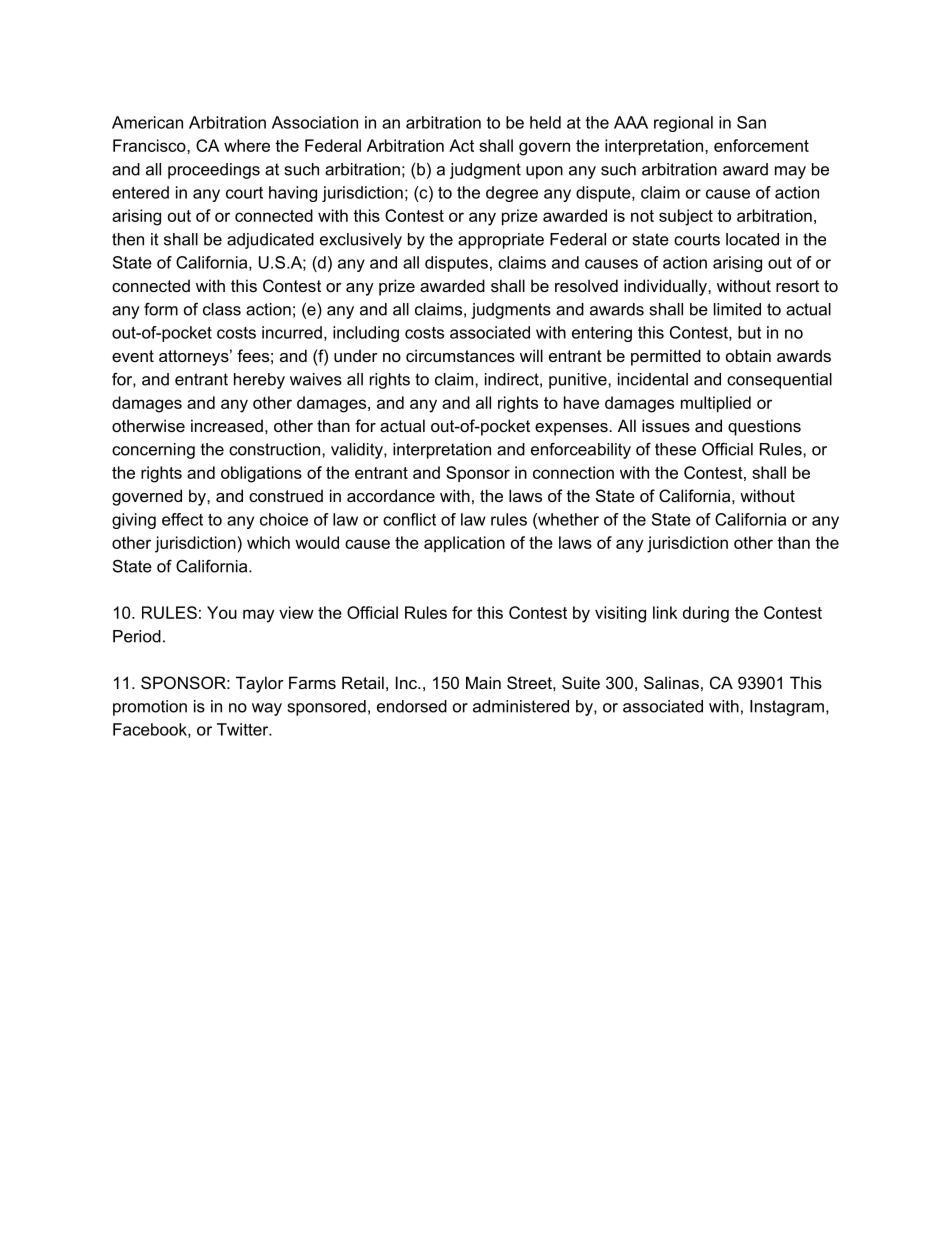 Image resolution: width=952 pixels, height=1233 pixels. Describe the element at coordinates (247, 145) in the screenshot. I see `where` at that location.
